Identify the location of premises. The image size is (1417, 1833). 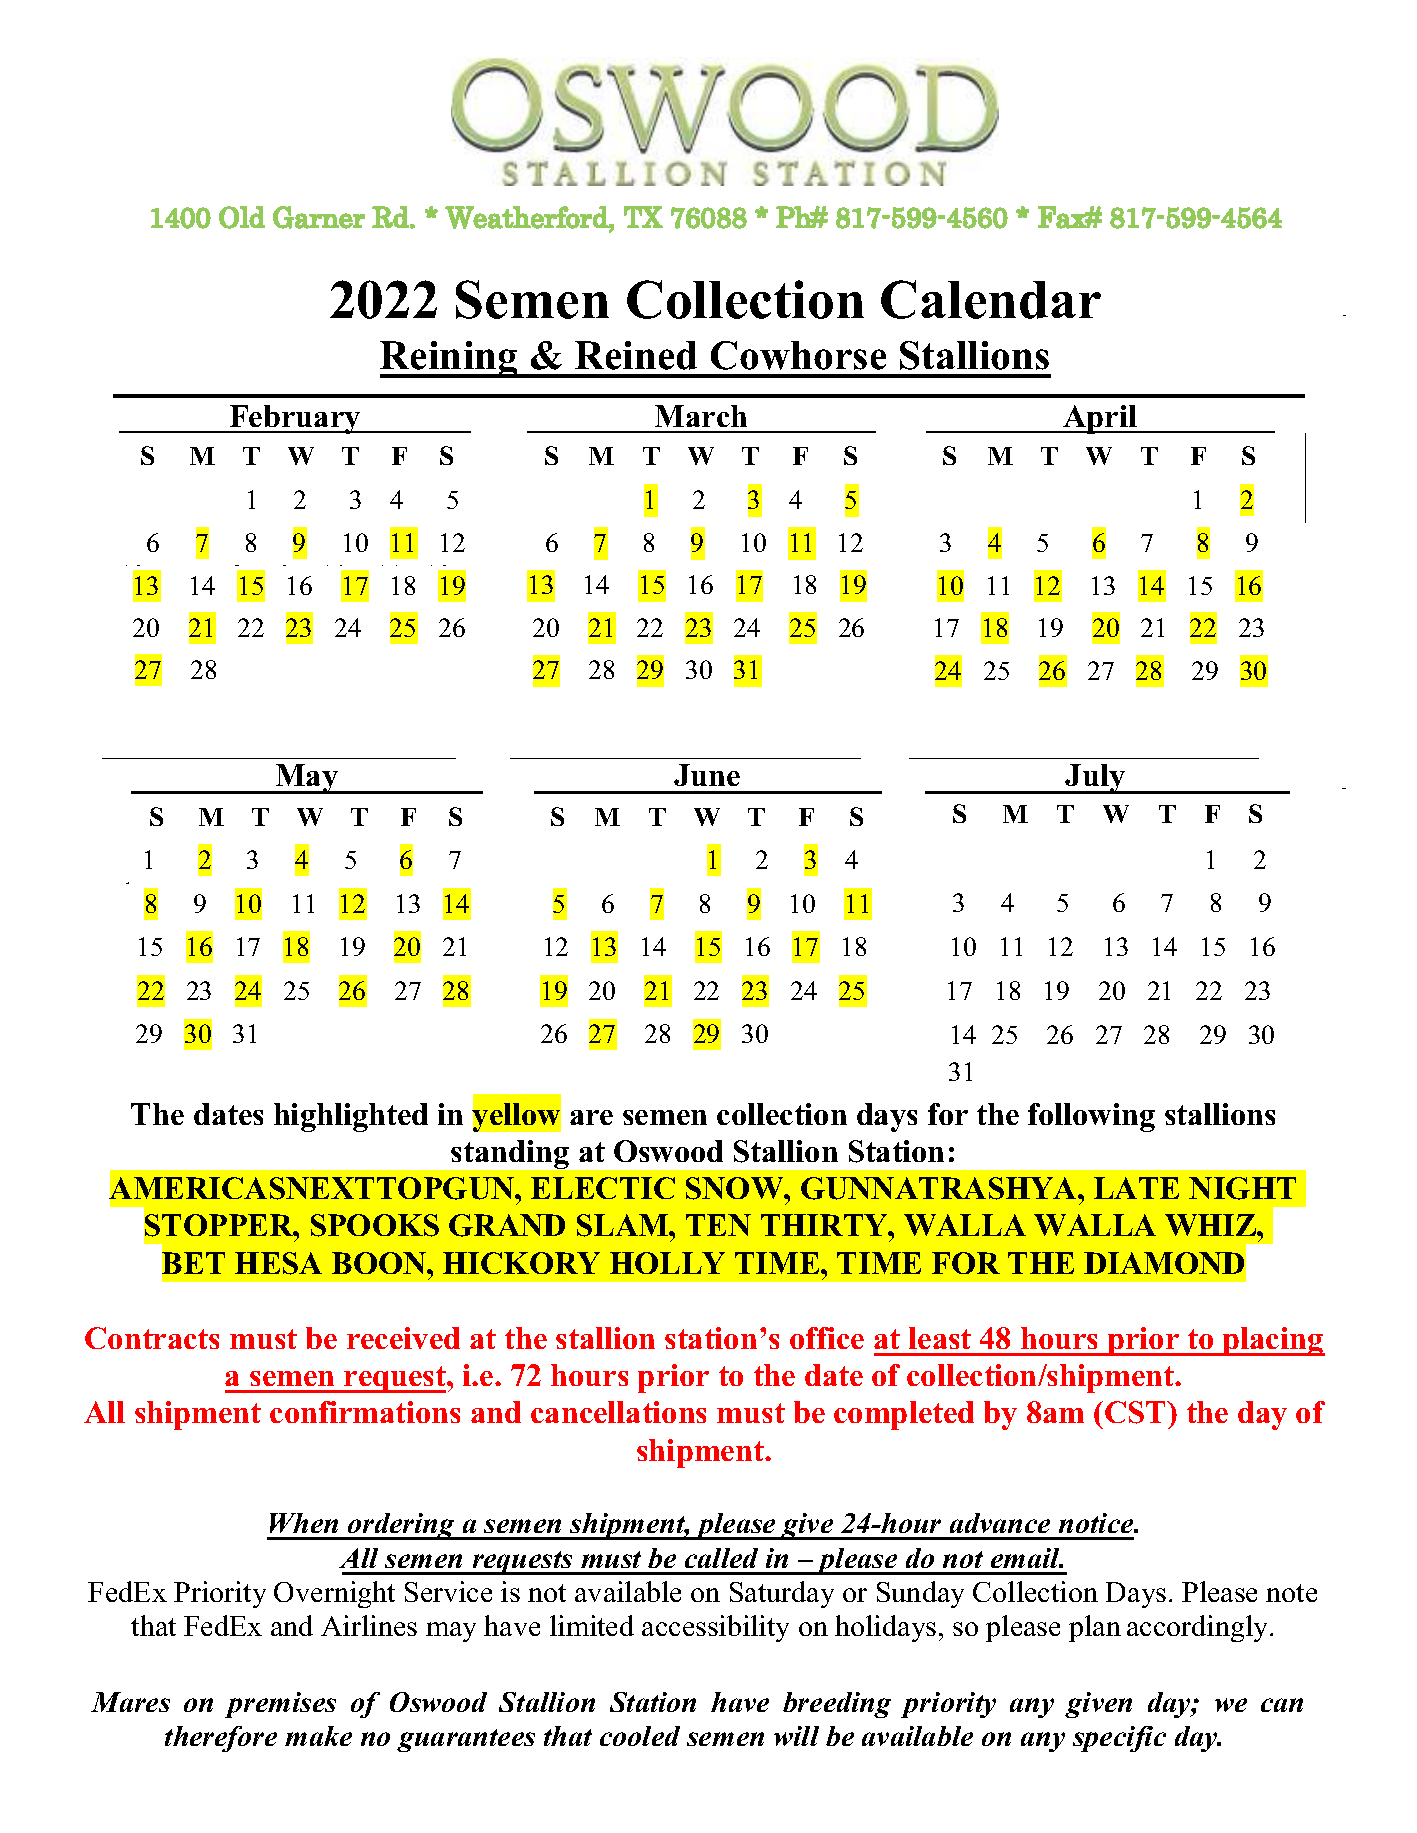
(280, 1705).
